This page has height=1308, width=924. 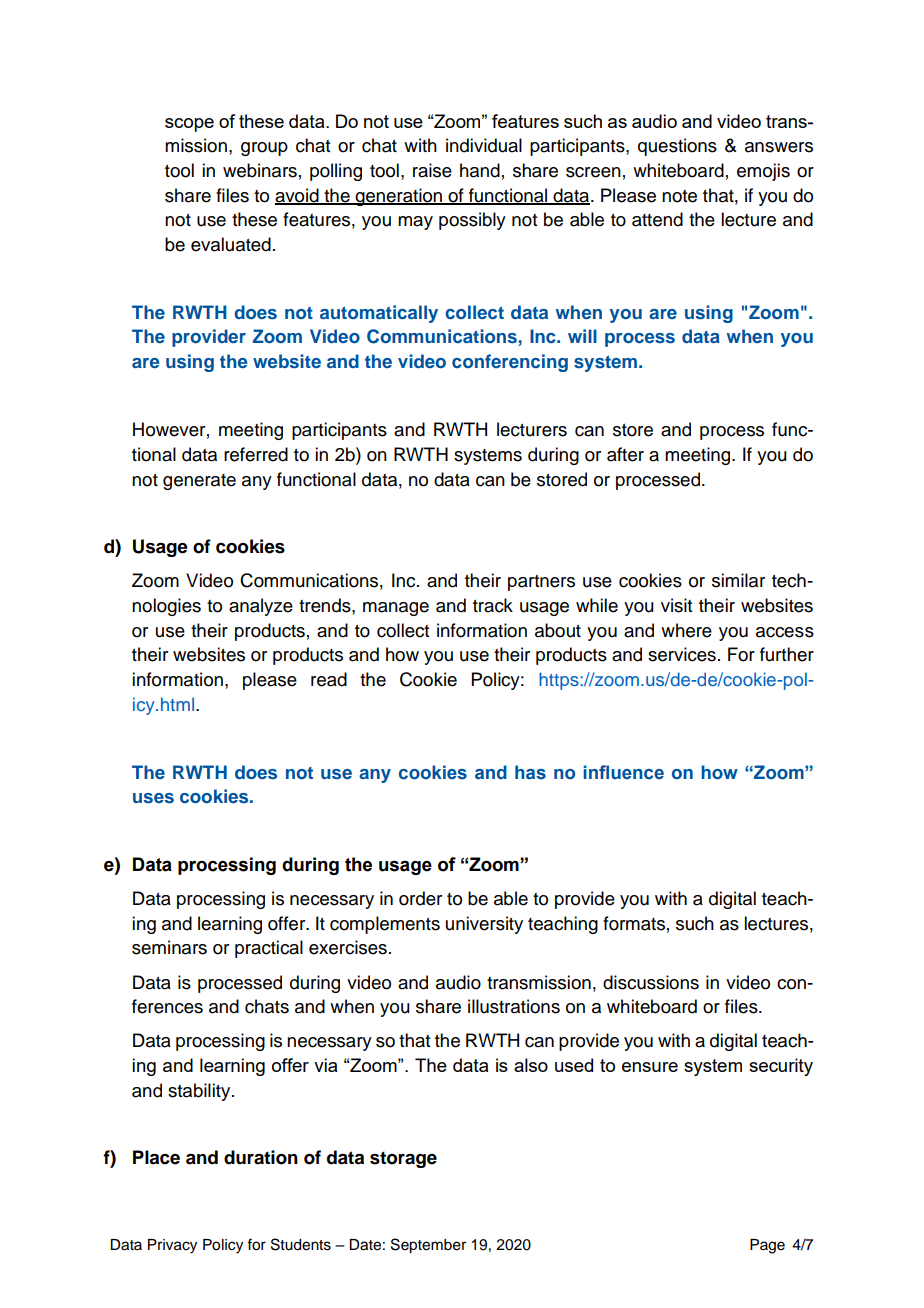 I want to click on similar, so click(x=738, y=580).
